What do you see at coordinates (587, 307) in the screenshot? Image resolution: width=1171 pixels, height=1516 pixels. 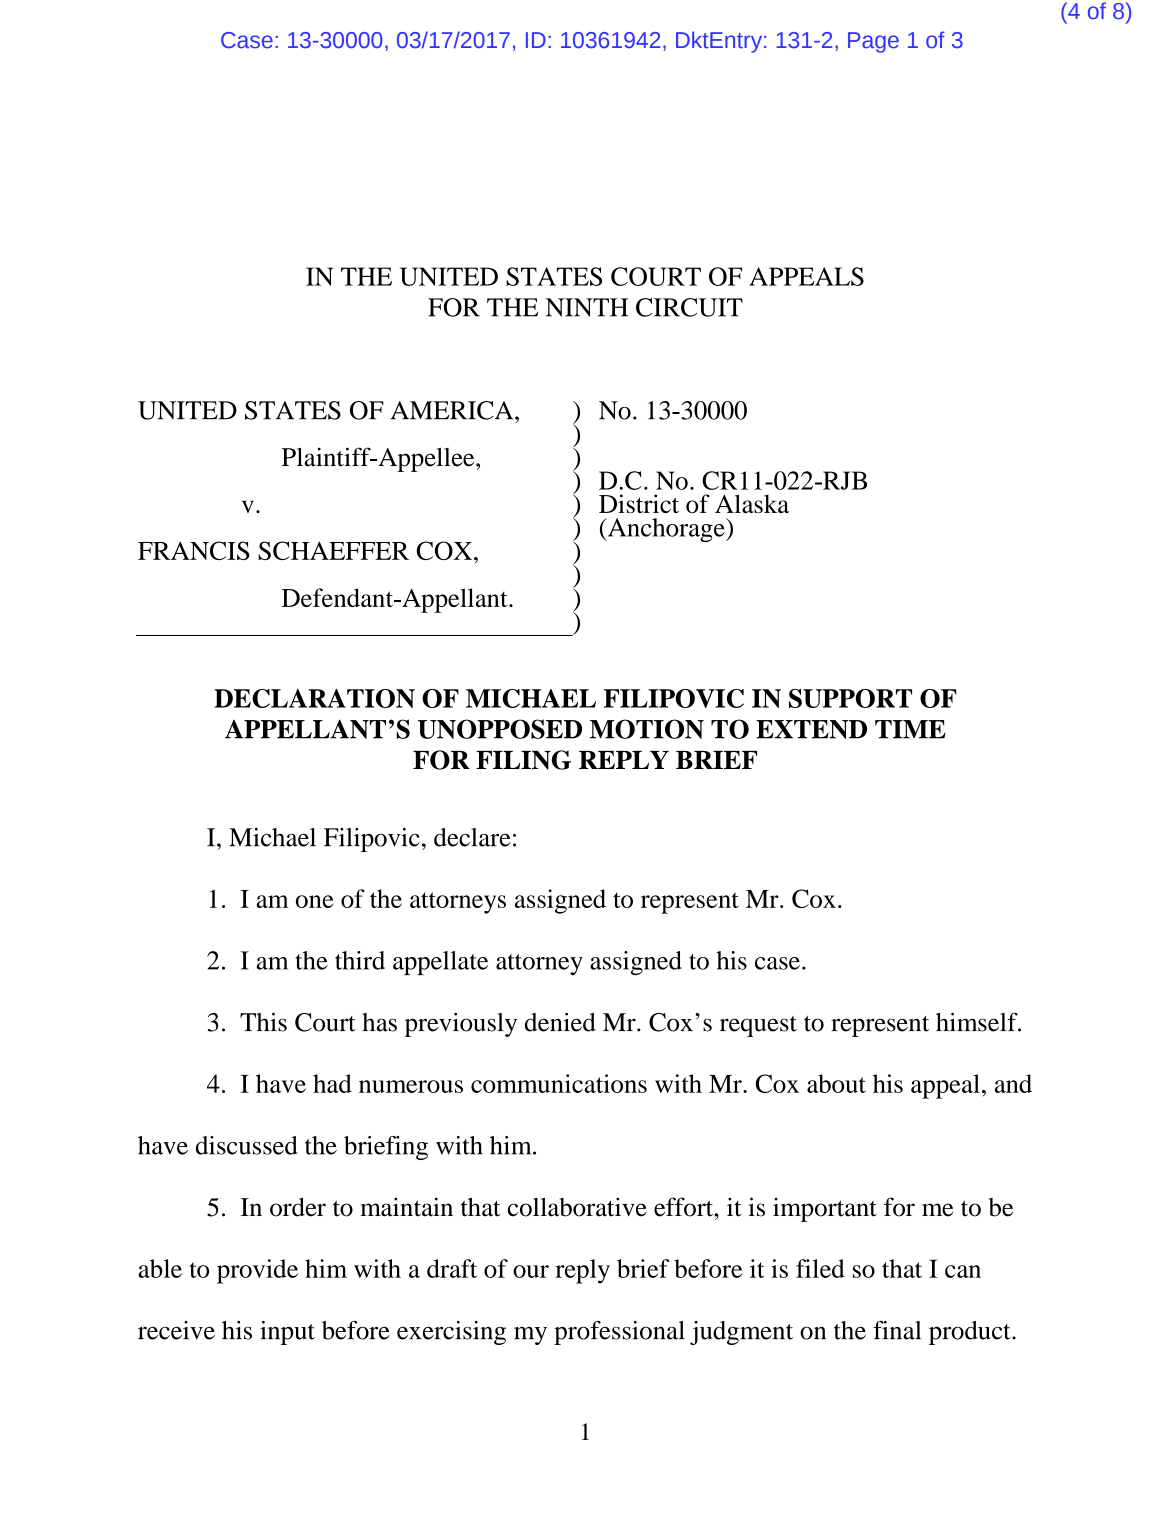 I see `NINTH` at bounding box center [587, 307].
